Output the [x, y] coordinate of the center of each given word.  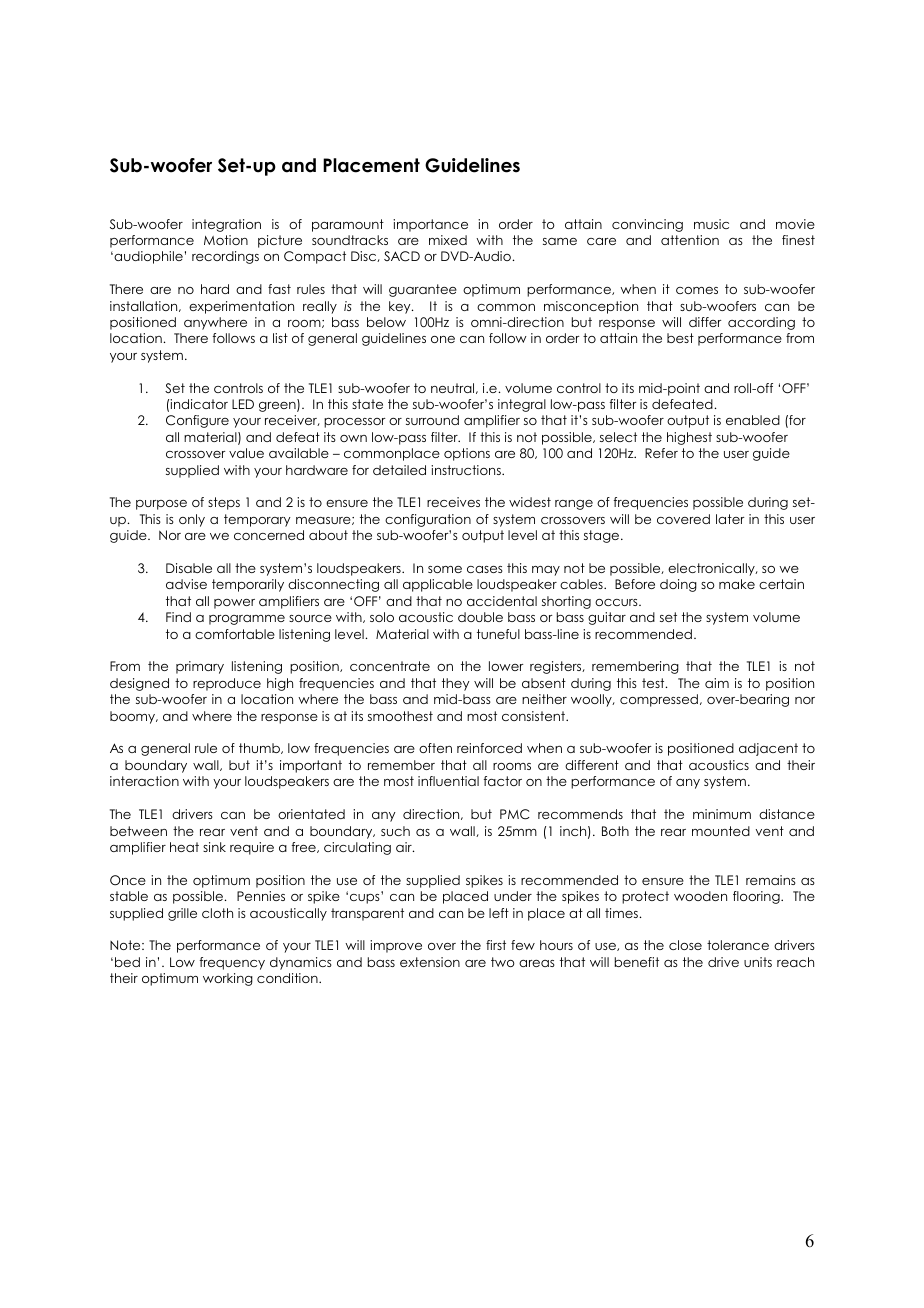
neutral [454, 388]
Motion [226, 240]
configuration [428, 520]
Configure [197, 421]
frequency [232, 963]
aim [717, 683]
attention [690, 240]
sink [214, 847]
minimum [722, 814]
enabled [753, 420]
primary [200, 667]
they [456, 684]
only [192, 520]
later [730, 519]
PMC [515, 814]
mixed [448, 240]
